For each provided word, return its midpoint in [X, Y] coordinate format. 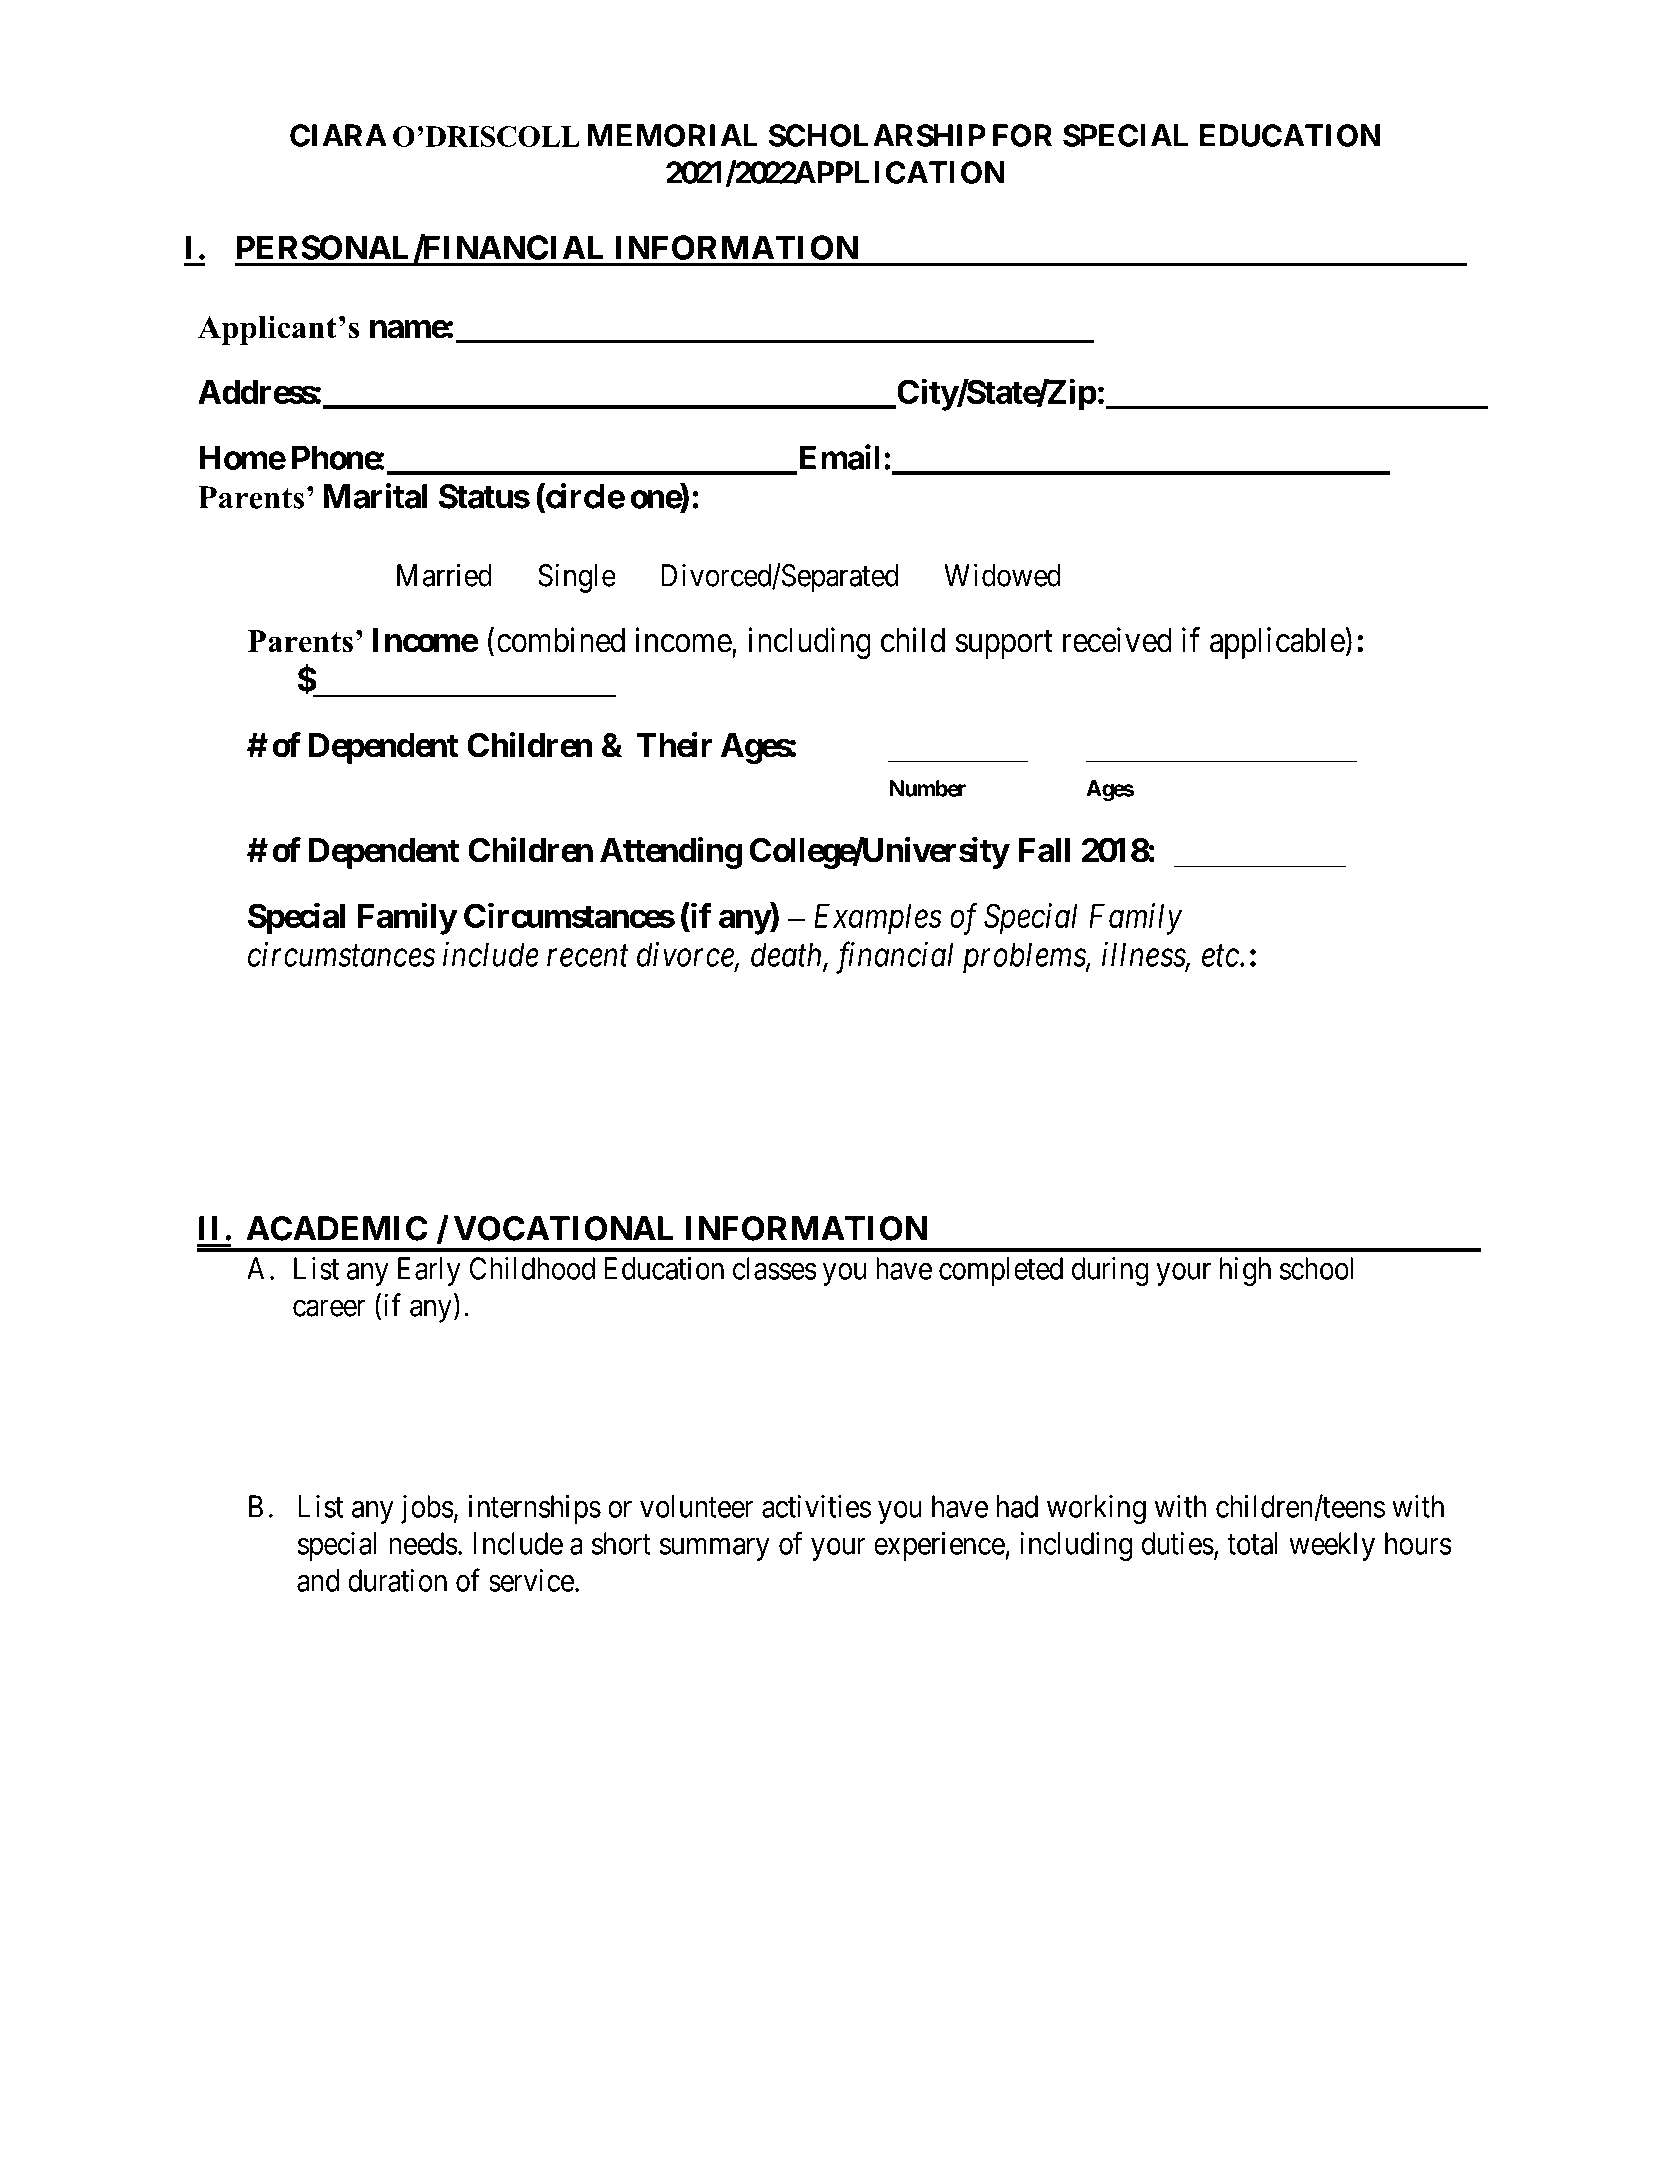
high [1245, 1271]
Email [837, 458]
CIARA [338, 135]
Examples [878, 919]
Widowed [1002, 575]
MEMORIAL [673, 135]
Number [928, 788]
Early [429, 1271]
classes [774, 1268]
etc [1221, 956]
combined [561, 640]
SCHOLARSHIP [877, 135]
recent [588, 956]
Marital [375, 496]
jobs [427, 1509]
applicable [1278, 643]
